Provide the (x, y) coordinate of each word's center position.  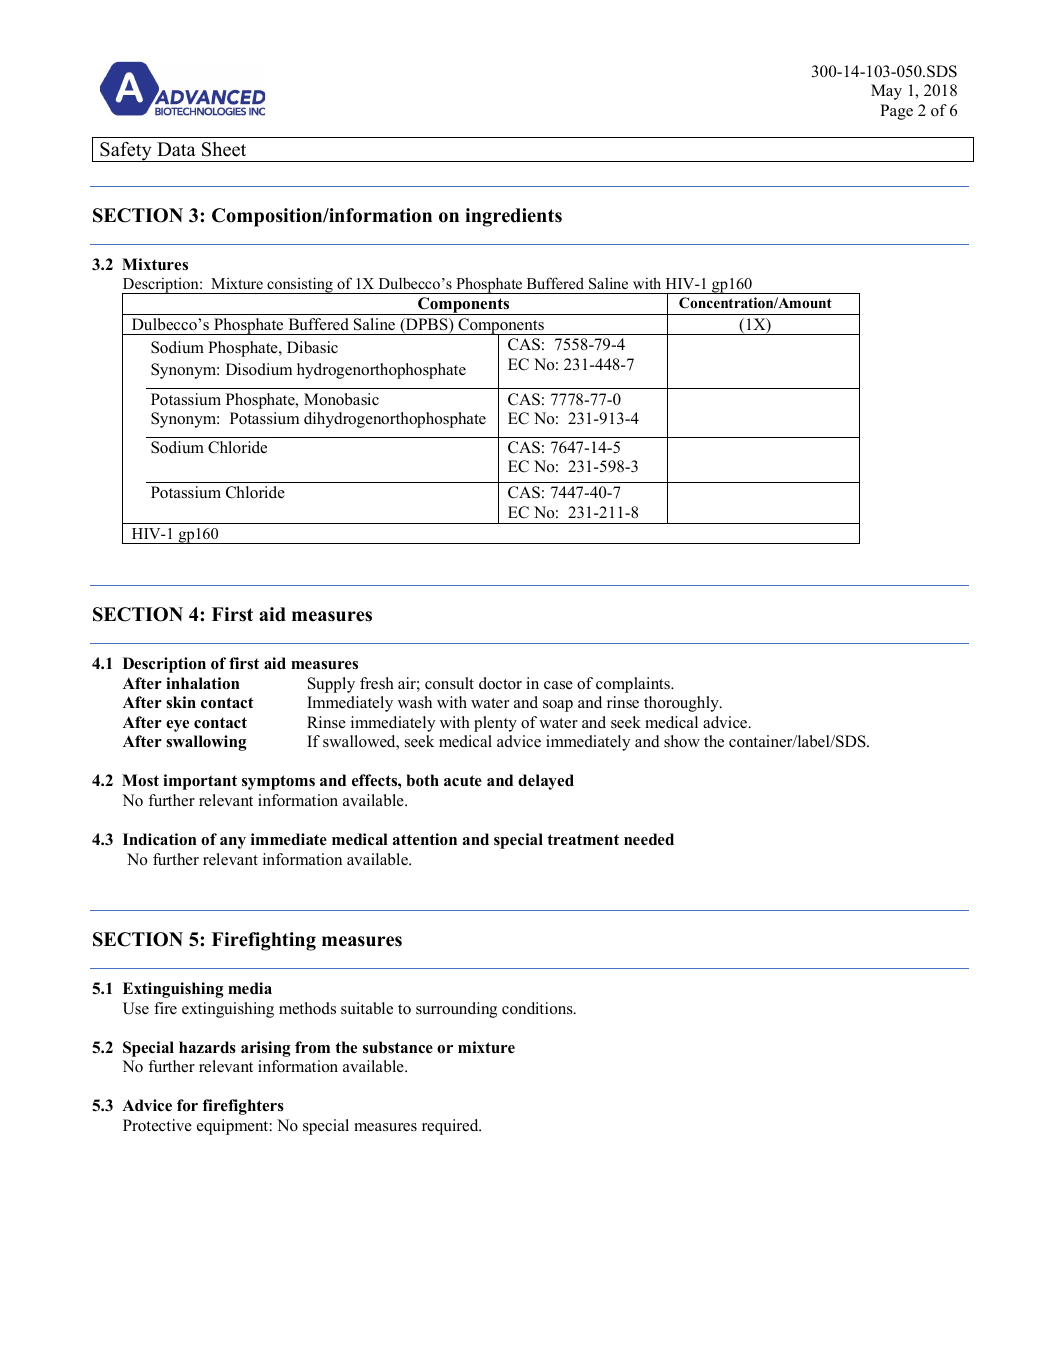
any (233, 843)
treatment (583, 840)
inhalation (203, 683)
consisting (300, 285)
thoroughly (682, 704)
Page (896, 112)
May (886, 92)
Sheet (224, 149)
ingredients (513, 217)
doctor (500, 683)
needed (649, 839)
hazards (207, 1047)
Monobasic (341, 399)
